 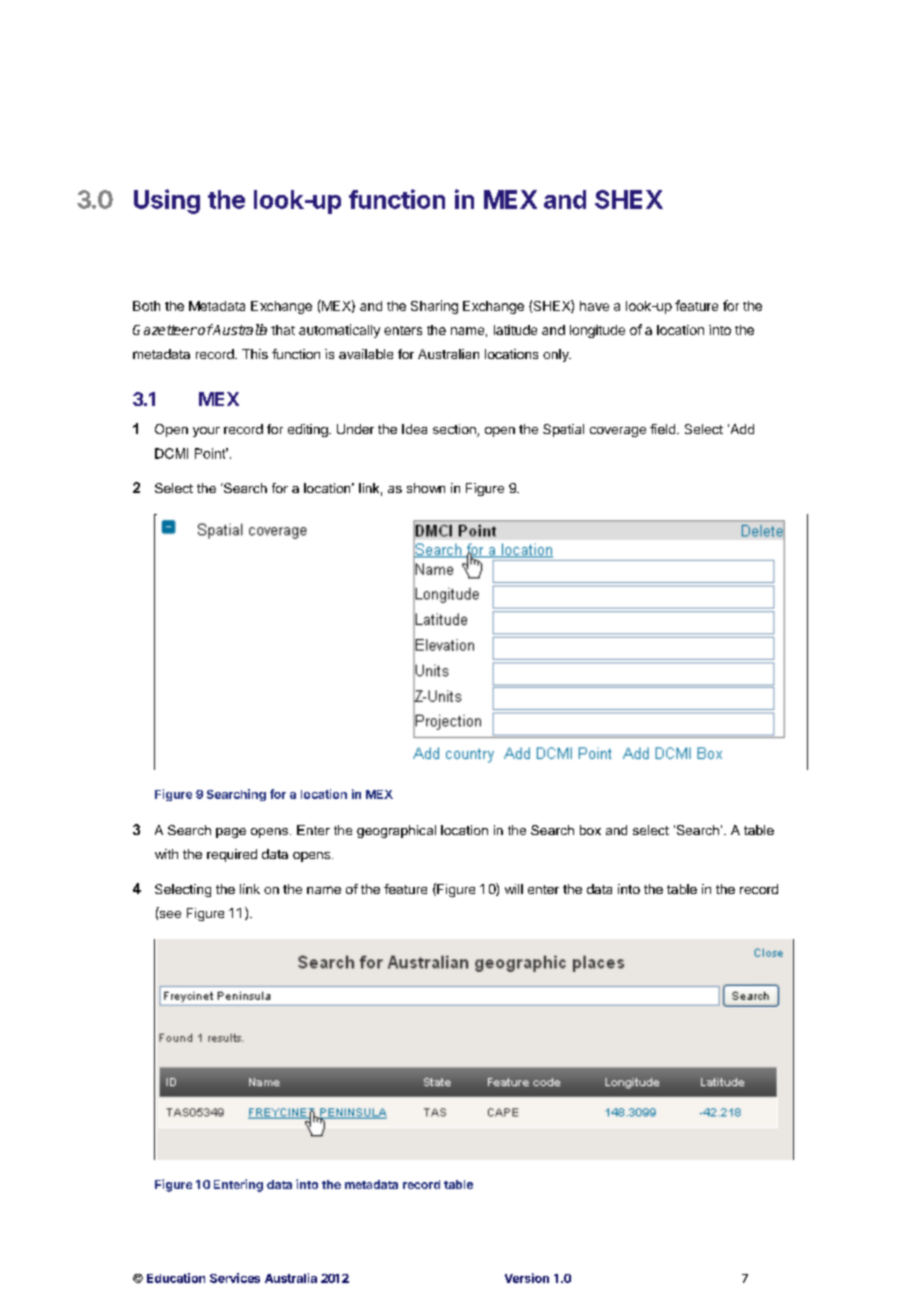 I want to click on Using, so click(x=167, y=201).
